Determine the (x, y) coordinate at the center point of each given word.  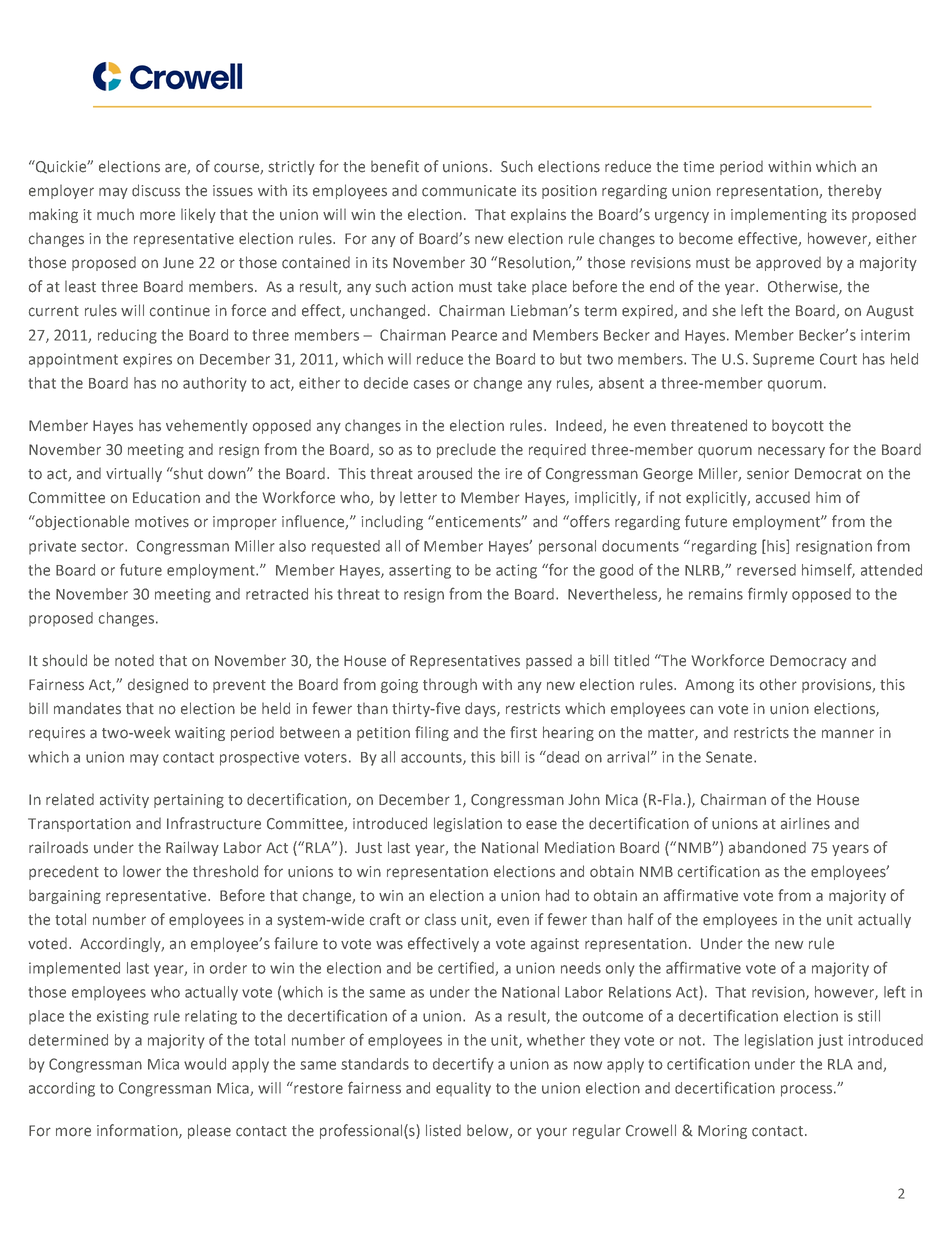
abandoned (767, 847)
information (138, 1131)
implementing (779, 215)
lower (142, 872)
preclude (466, 451)
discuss (156, 190)
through (450, 686)
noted (134, 661)
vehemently (207, 427)
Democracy (808, 662)
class (440, 920)
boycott (798, 427)
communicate (469, 191)
